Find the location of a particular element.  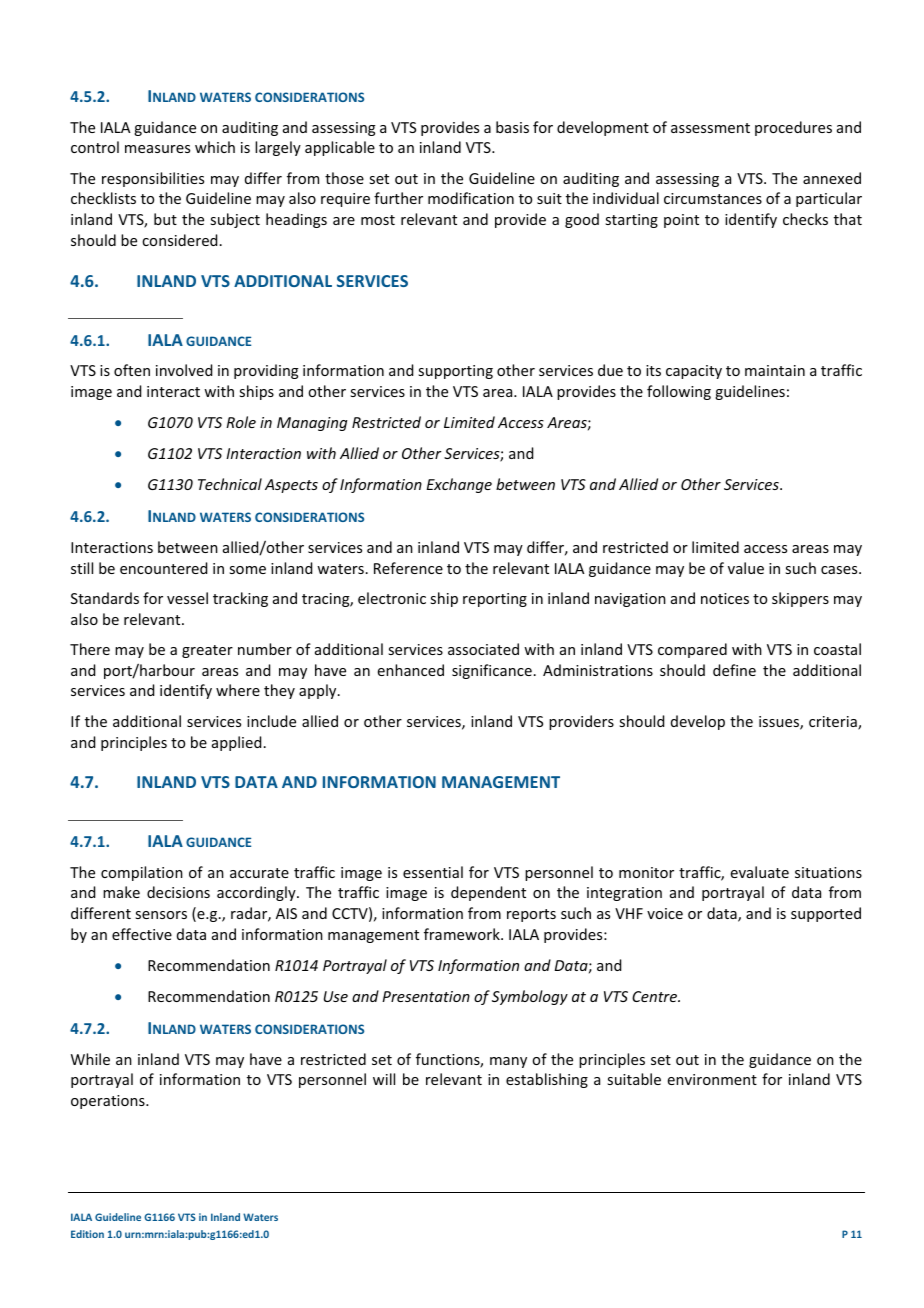

establishing is located at coordinates (547, 1080).
